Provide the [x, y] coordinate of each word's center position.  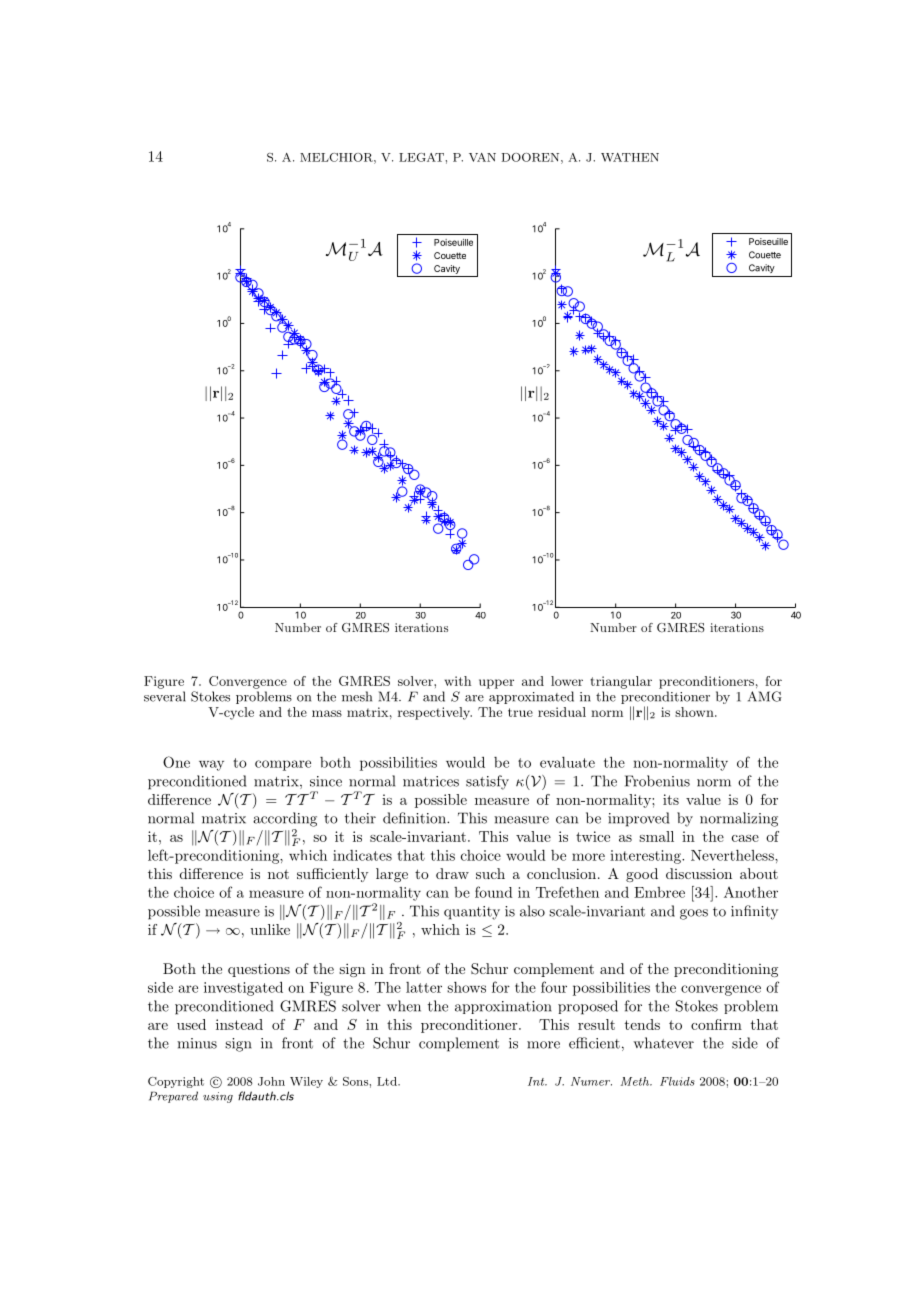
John [271, 1081]
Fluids [677, 1081]
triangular [621, 682]
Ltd [388, 1081]
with [458, 681]
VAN [482, 157]
